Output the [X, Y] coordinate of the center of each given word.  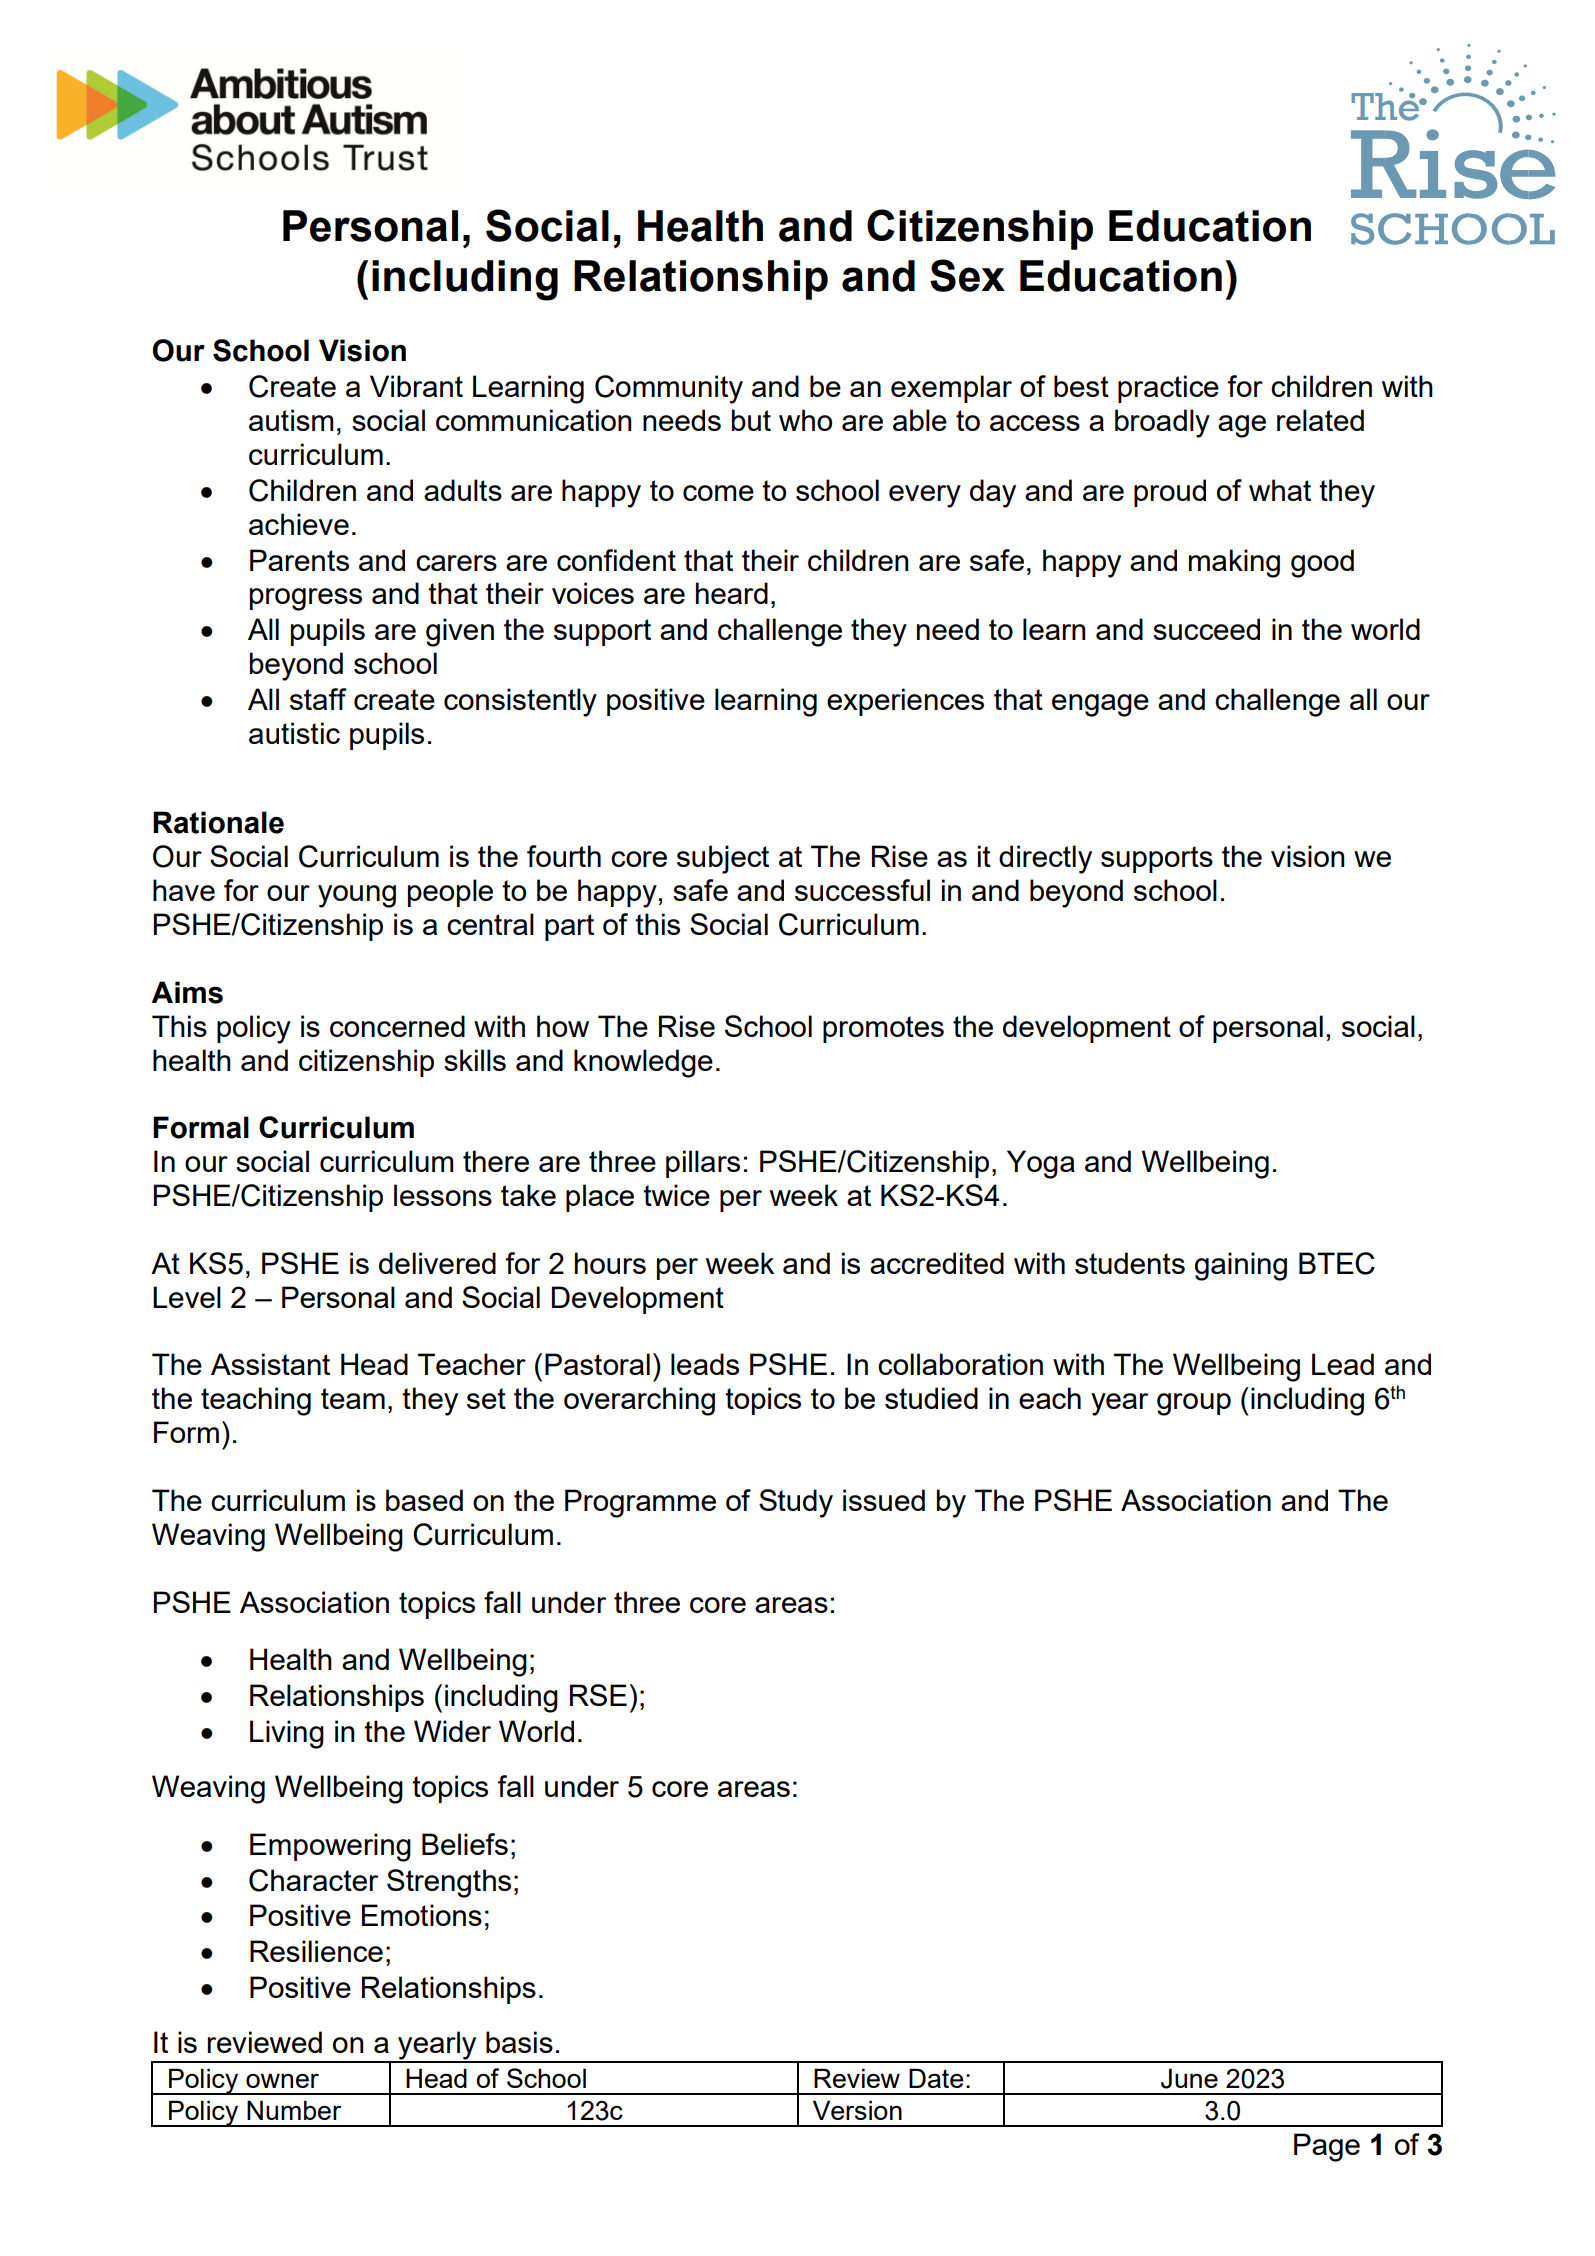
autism [291, 420]
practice [1168, 389]
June [1189, 2078]
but [751, 420]
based [424, 1500]
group [1194, 1404]
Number [294, 2110]
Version [857, 2110]
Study [796, 1503]
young [357, 896]
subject [723, 859]
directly [1045, 859]
